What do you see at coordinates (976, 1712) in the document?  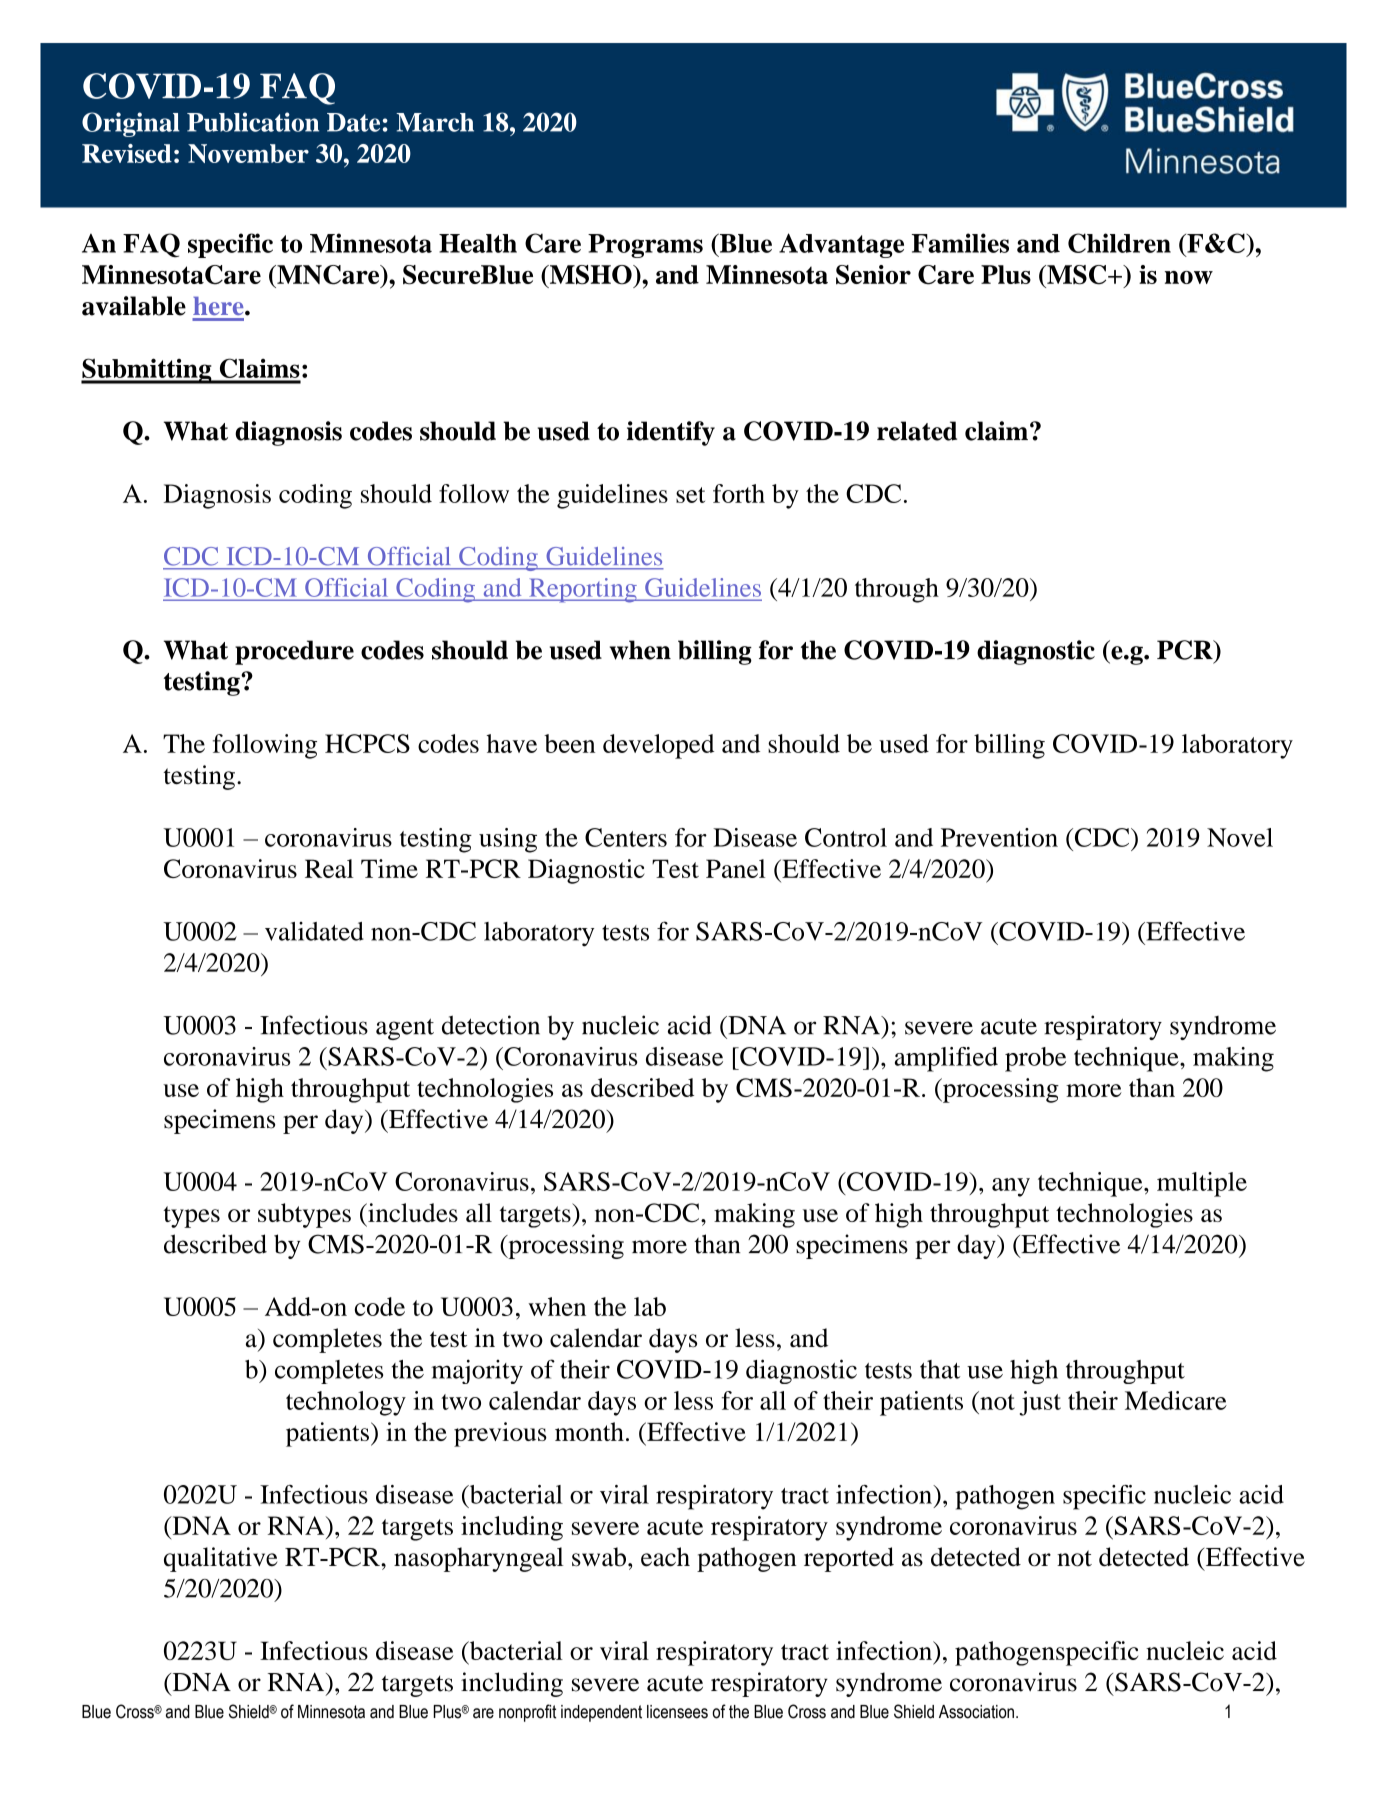 I see `Association` at bounding box center [976, 1712].
